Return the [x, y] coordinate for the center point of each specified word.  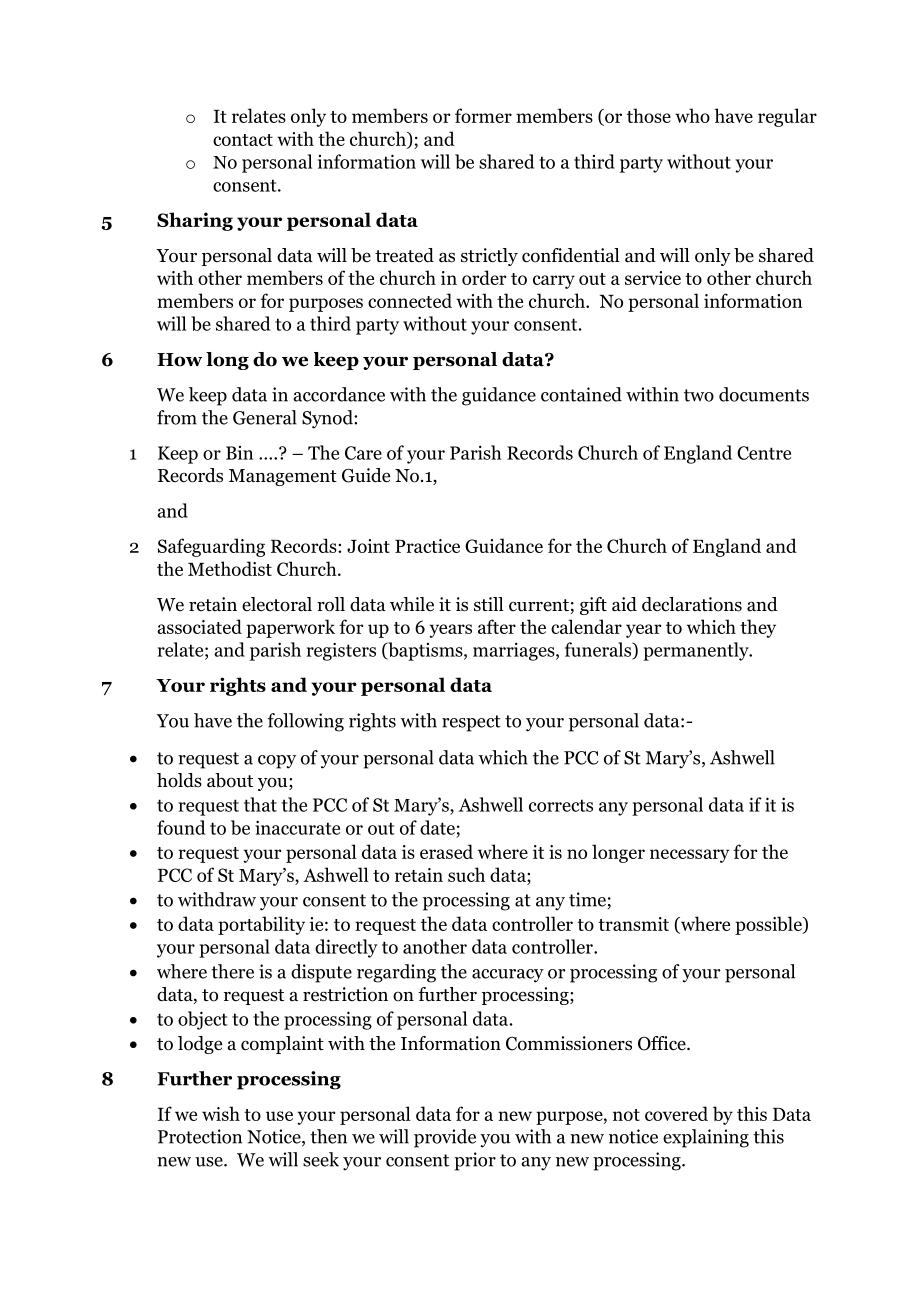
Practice [427, 546]
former [483, 115]
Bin [239, 453]
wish [221, 1113]
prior [475, 1161]
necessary [690, 856]
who [692, 115]
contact [243, 140]
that [260, 804]
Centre [764, 453]
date [437, 827]
